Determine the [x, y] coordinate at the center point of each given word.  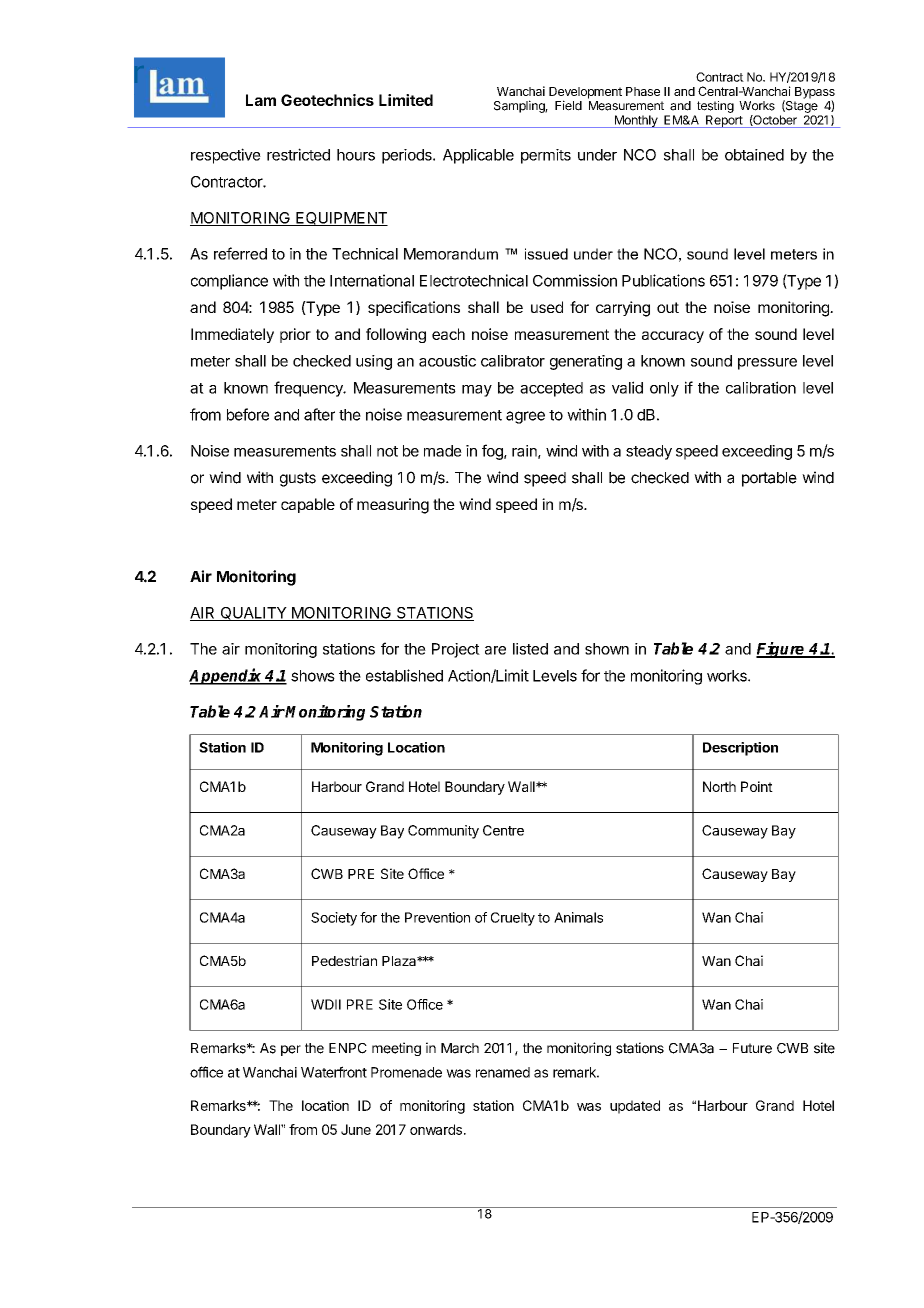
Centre [503, 830]
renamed [503, 1072]
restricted [298, 154]
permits [546, 156]
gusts [298, 479]
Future [752, 1048]
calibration [761, 387]
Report [724, 121]
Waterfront [334, 1072]
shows [313, 676]
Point [757, 786]
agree [525, 417]
